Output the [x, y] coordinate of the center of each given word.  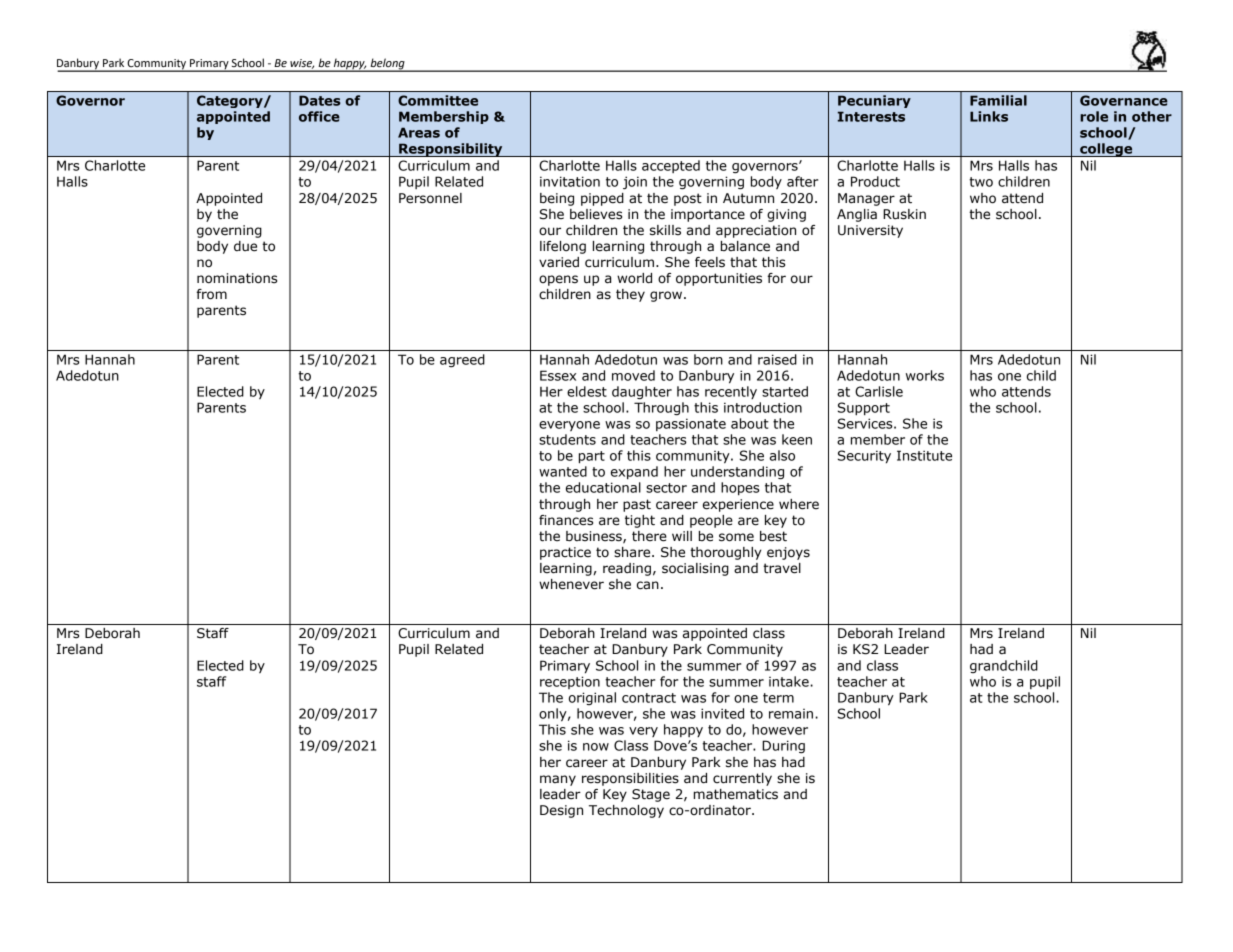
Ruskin [904, 214]
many [558, 780]
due [245, 246]
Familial [998, 100]
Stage [651, 795]
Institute [924, 455]
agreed [462, 361]
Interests [871, 116]
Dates [320, 100]
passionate [691, 424]
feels [710, 262]
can [648, 585]
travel [782, 568]
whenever [571, 584]
